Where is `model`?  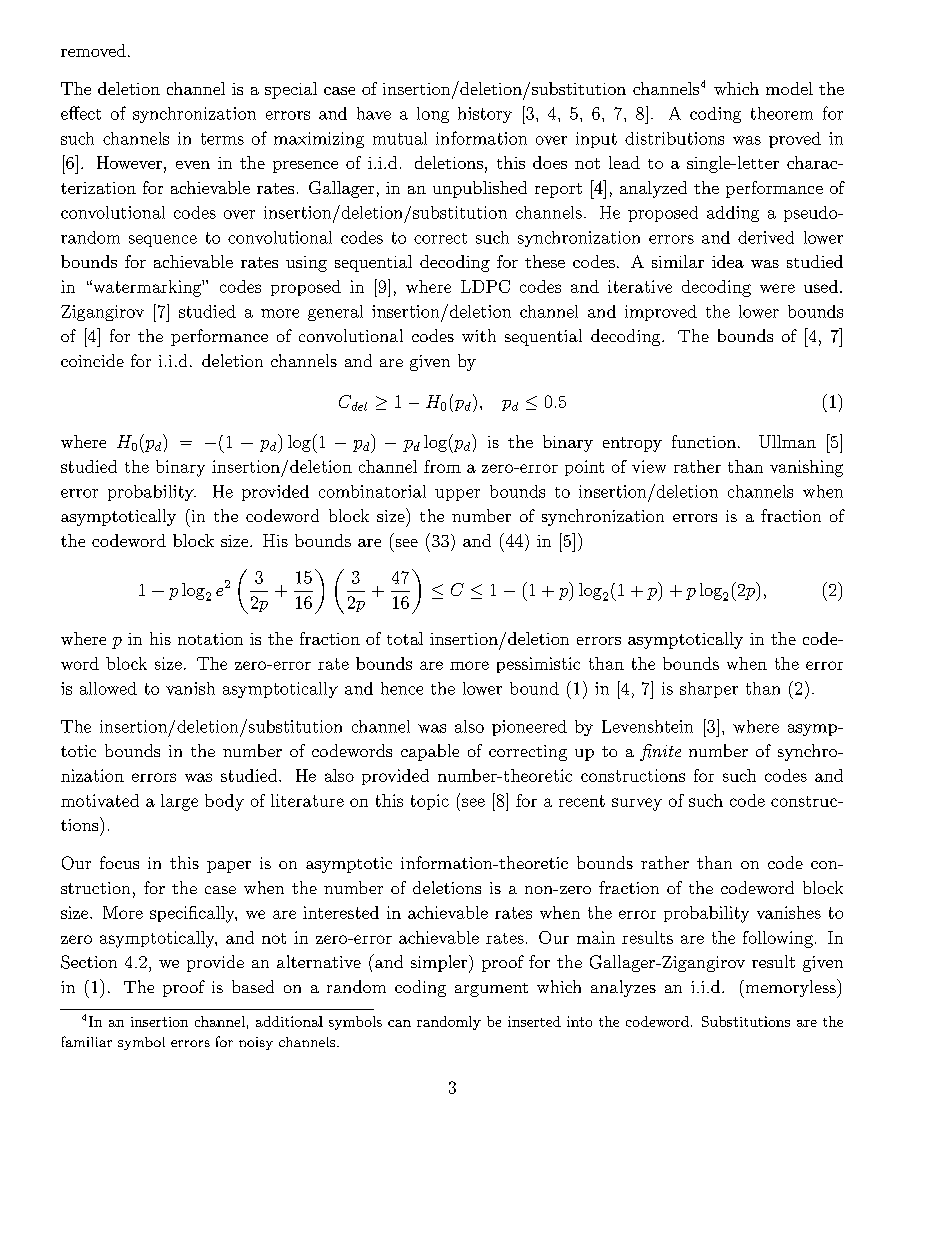 model is located at coordinates (789, 88).
